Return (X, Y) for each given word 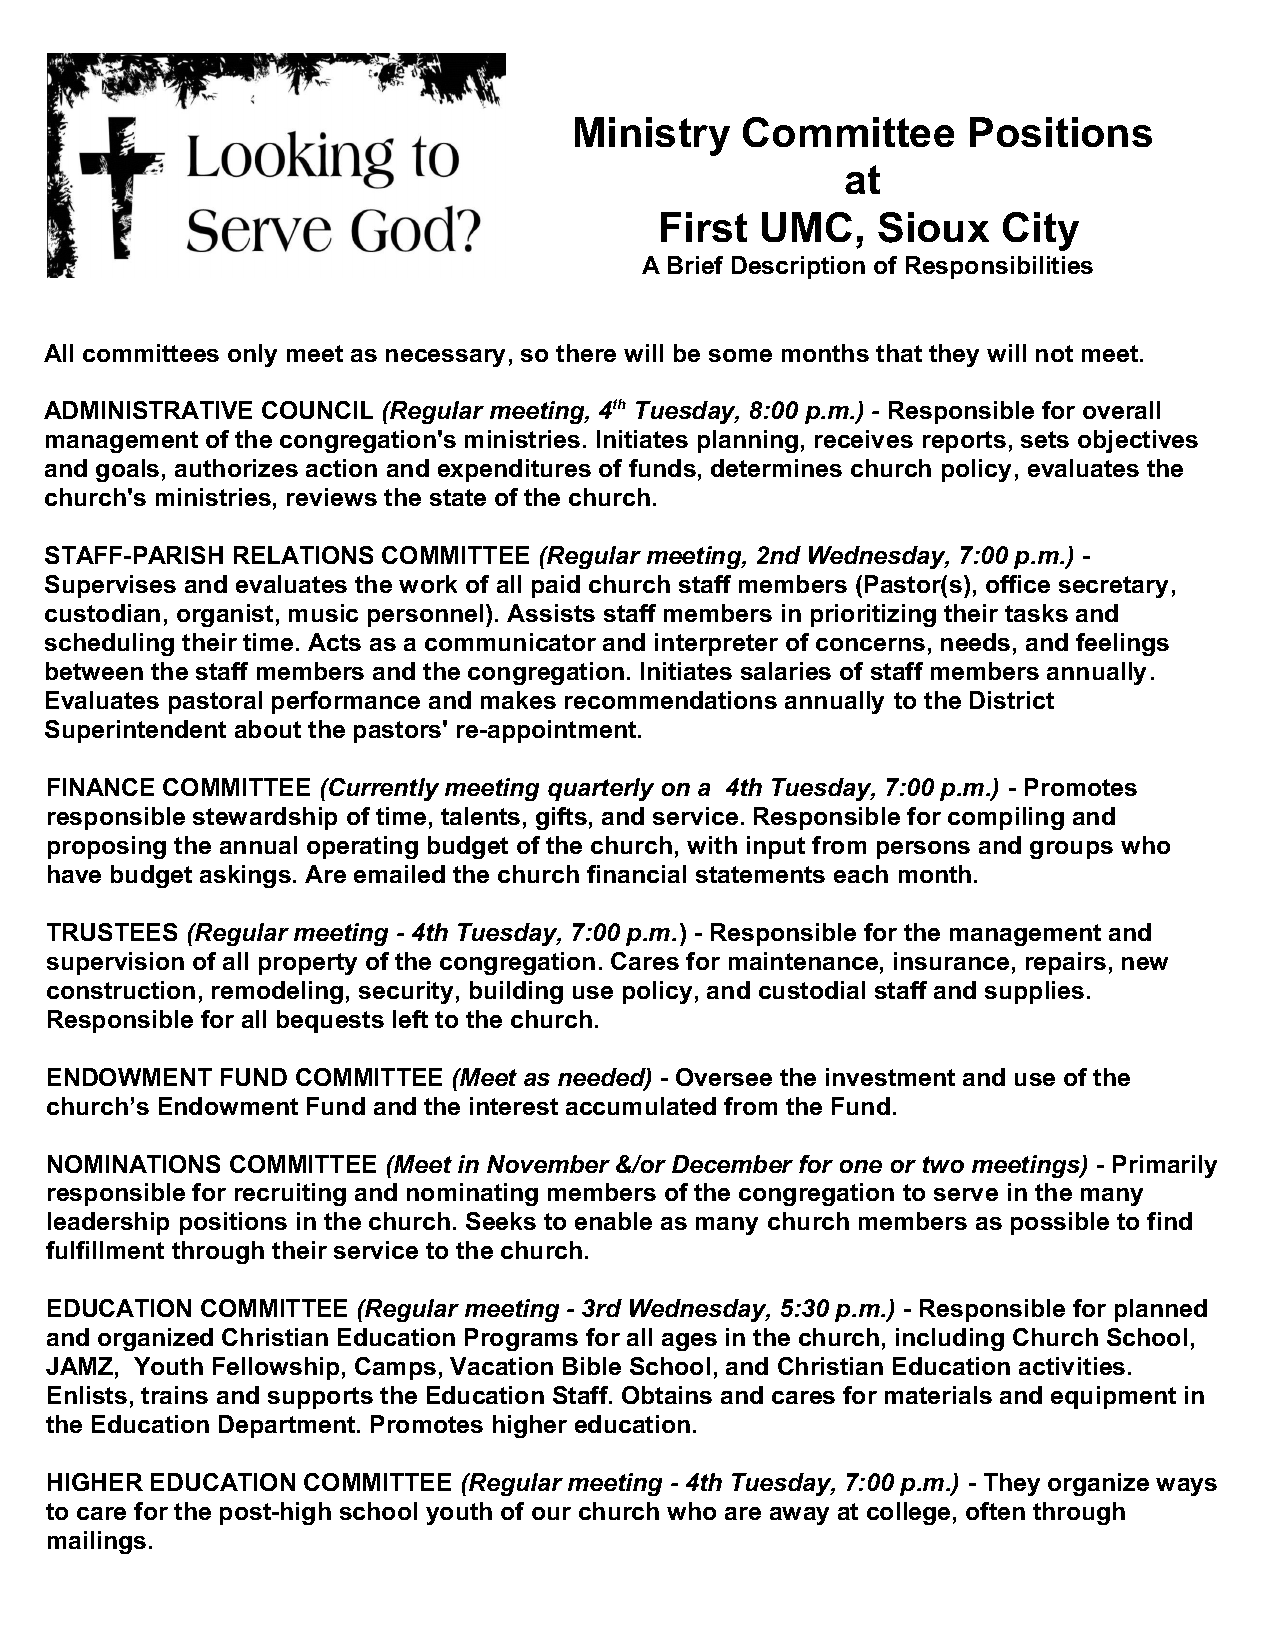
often (995, 1511)
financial (636, 874)
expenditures (514, 470)
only (252, 355)
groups (1071, 850)
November (548, 1164)
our (551, 1513)
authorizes (236, 468)
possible (1060, 1223)
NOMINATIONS (134, 1164)
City (1041, 231)
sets (1045, 439)
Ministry (652, 136)
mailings (97, 1542)
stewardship (265, 818)
